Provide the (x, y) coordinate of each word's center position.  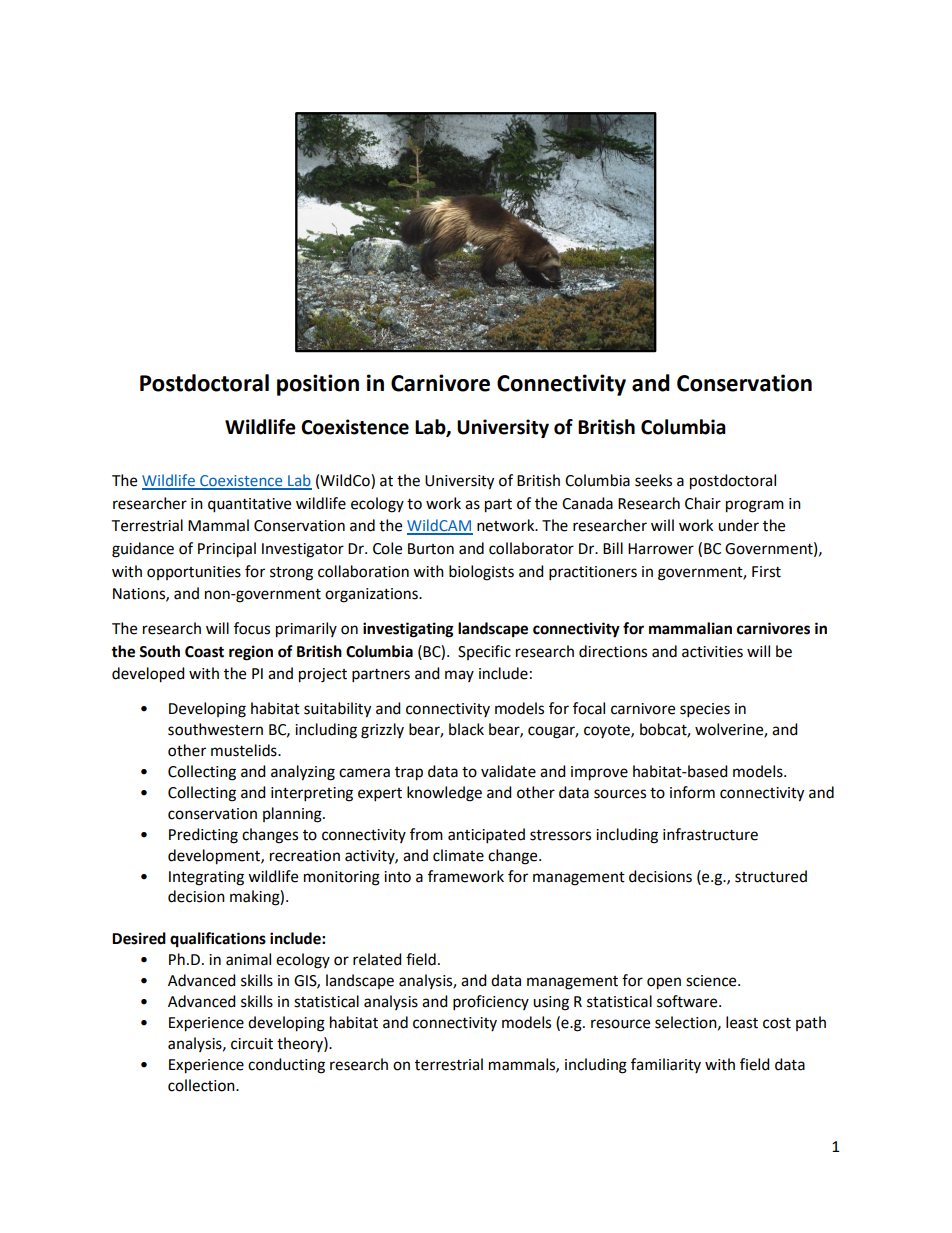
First (766, 572)
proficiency (491, 1003)
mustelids (245, 750)
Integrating (206, 878)
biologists (481, 573)
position (318, 385)
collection (202, 1085)
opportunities (194, 573)
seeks (653, 480)
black (466, 729)
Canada (587, 503)
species (705, 710)
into (397, 877)
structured (771, 876)
